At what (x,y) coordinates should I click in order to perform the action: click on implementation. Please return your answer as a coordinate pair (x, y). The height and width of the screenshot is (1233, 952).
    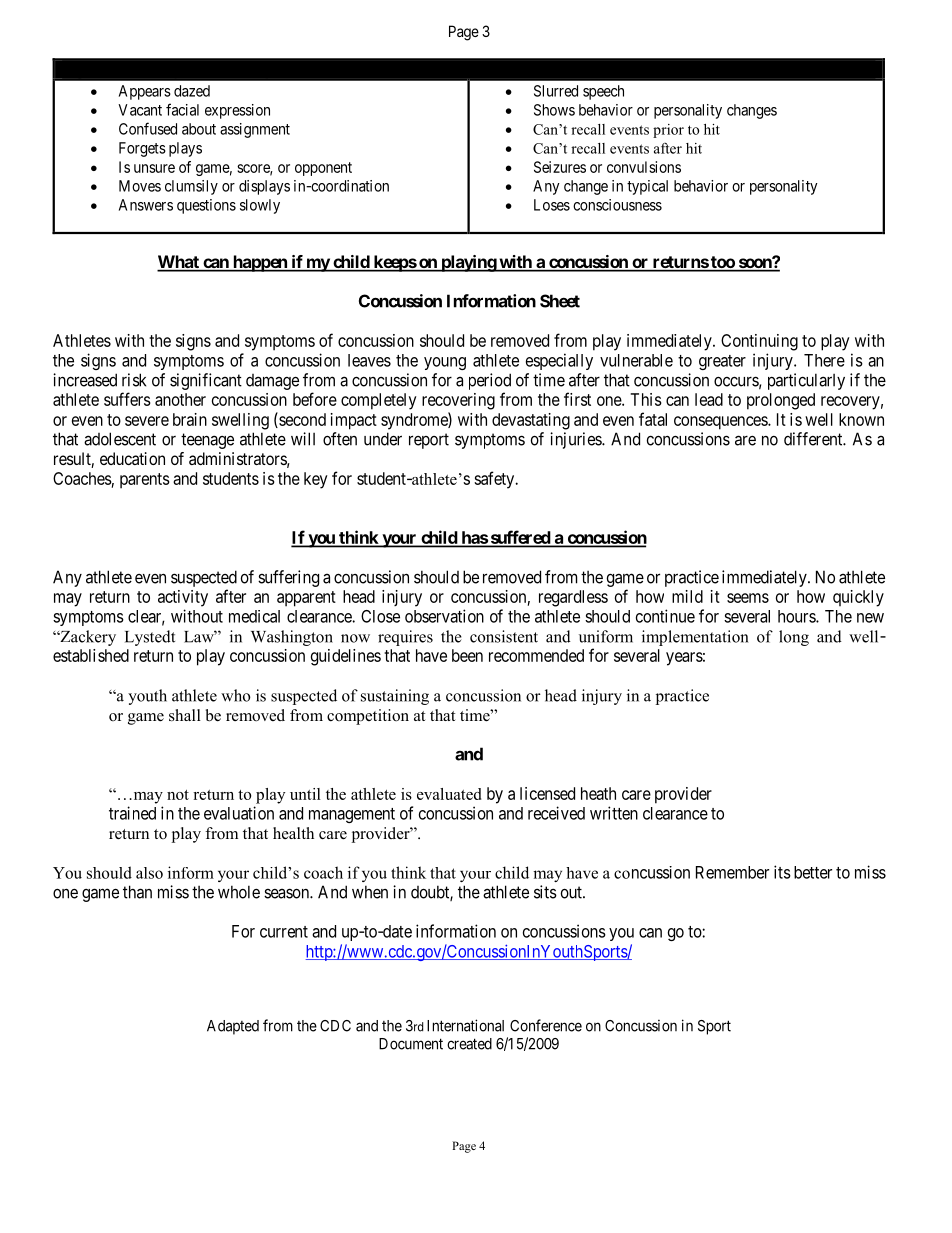
    Looking at the image, I should click on (695, 638).
